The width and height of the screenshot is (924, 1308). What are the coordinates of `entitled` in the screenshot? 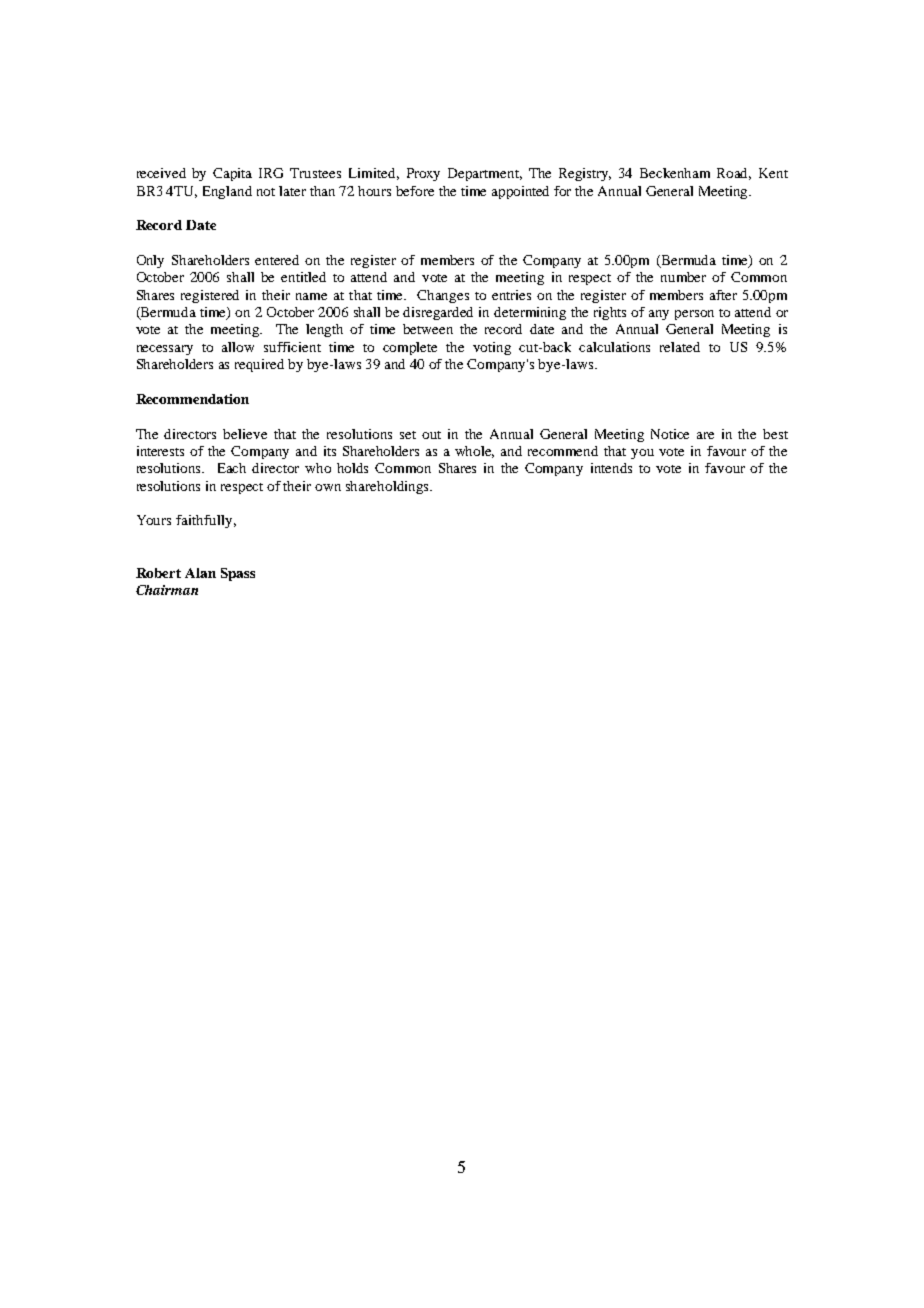 It's located at (303, 277).
